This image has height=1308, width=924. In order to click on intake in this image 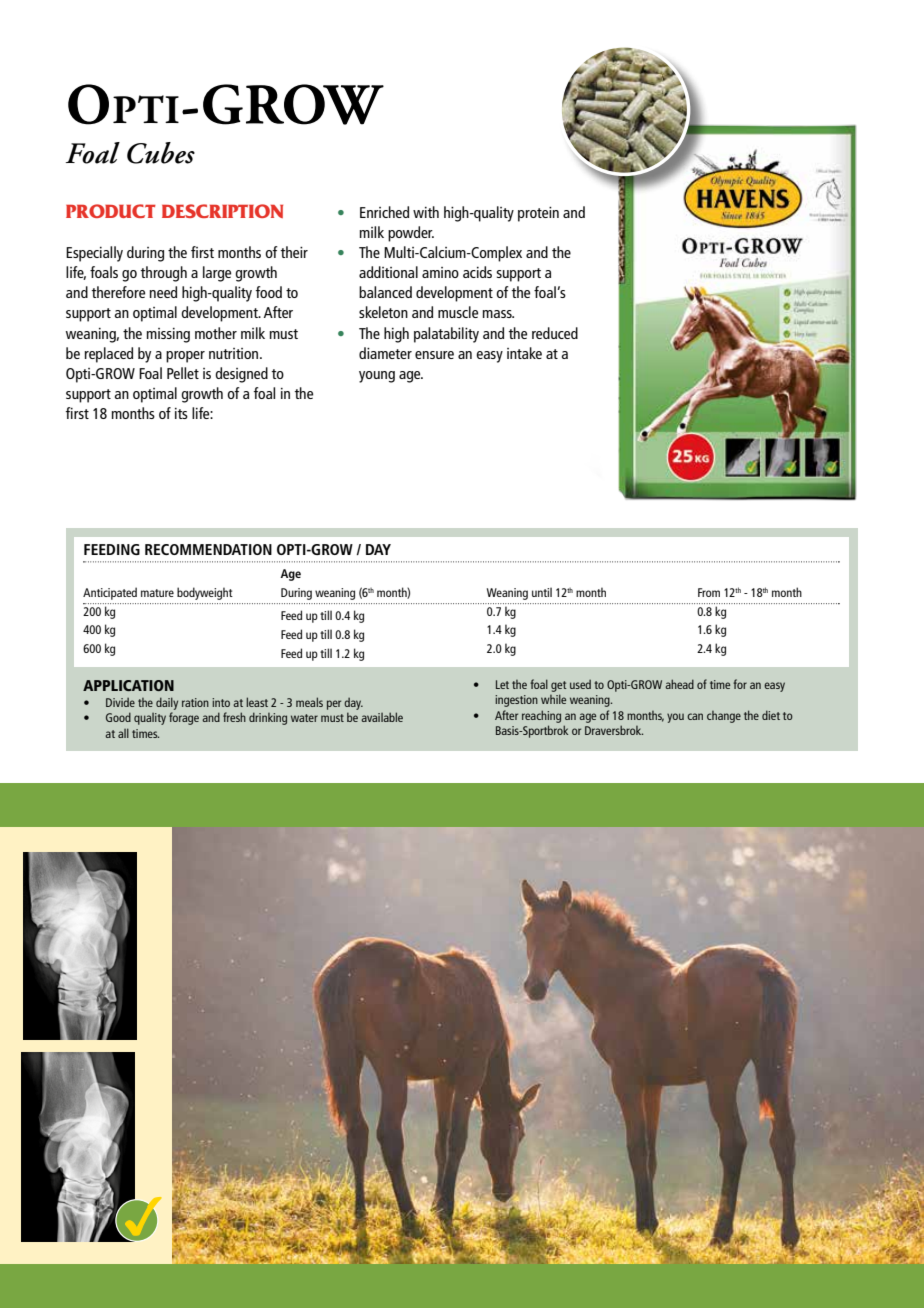, I will do `click(524, 353)`.
